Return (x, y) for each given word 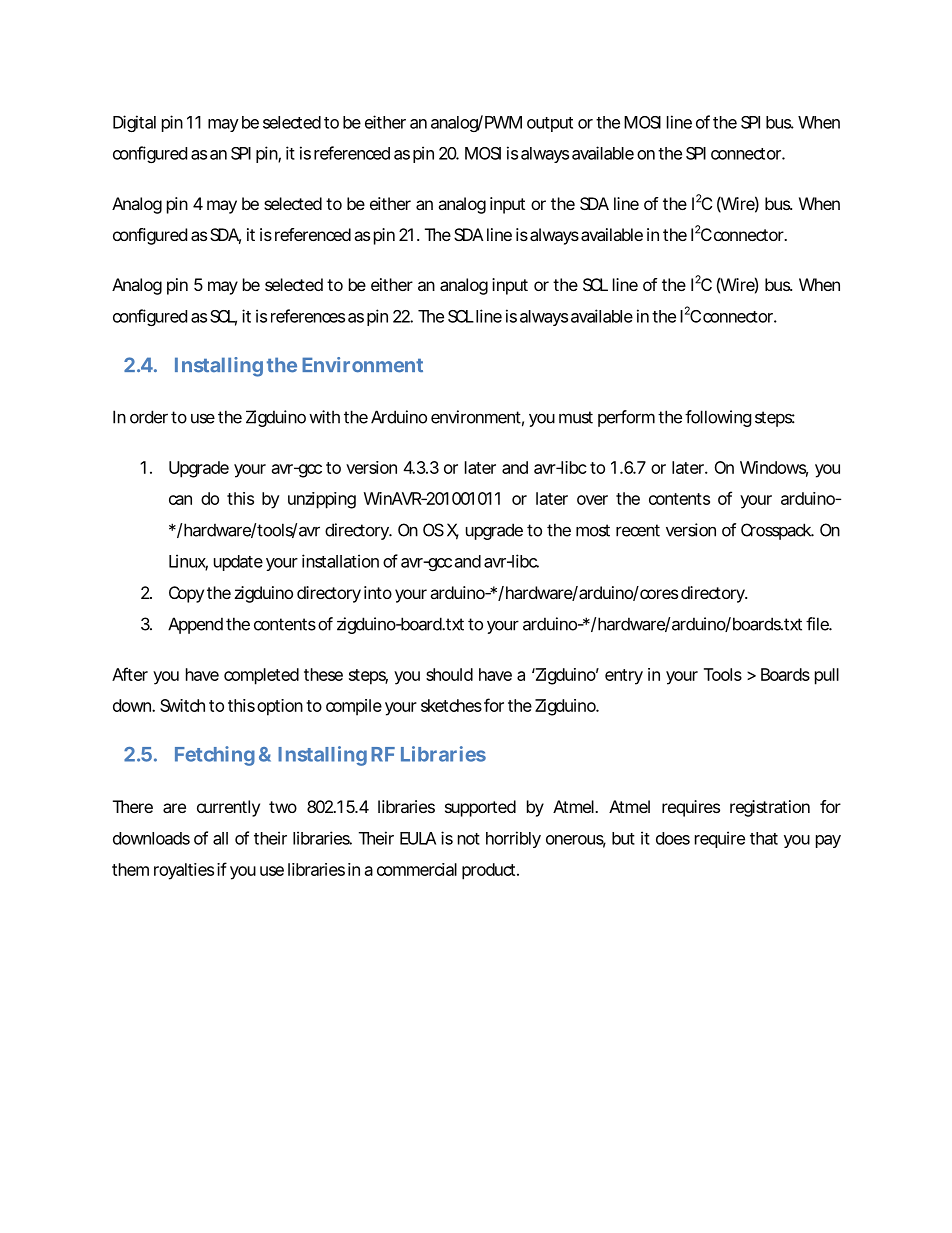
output (550, 124)
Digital (134, 123)
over (592, 500)
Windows (774, 468)
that (764, 838)
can (180, 500)
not (469, 839)
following (718, 418)
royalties (184, 871)
